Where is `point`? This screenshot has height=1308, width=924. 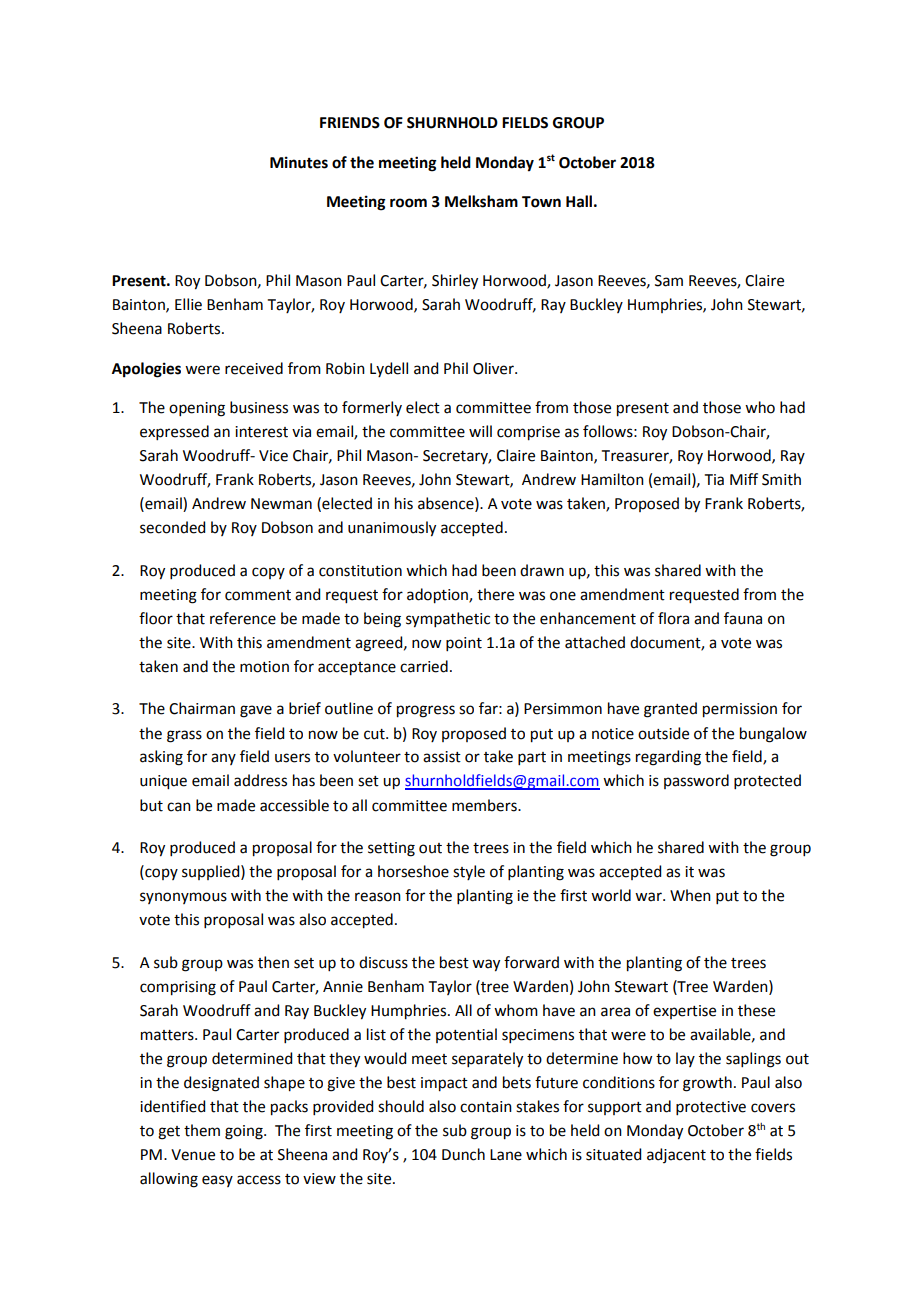 point is located at coordinates (464, 644).
